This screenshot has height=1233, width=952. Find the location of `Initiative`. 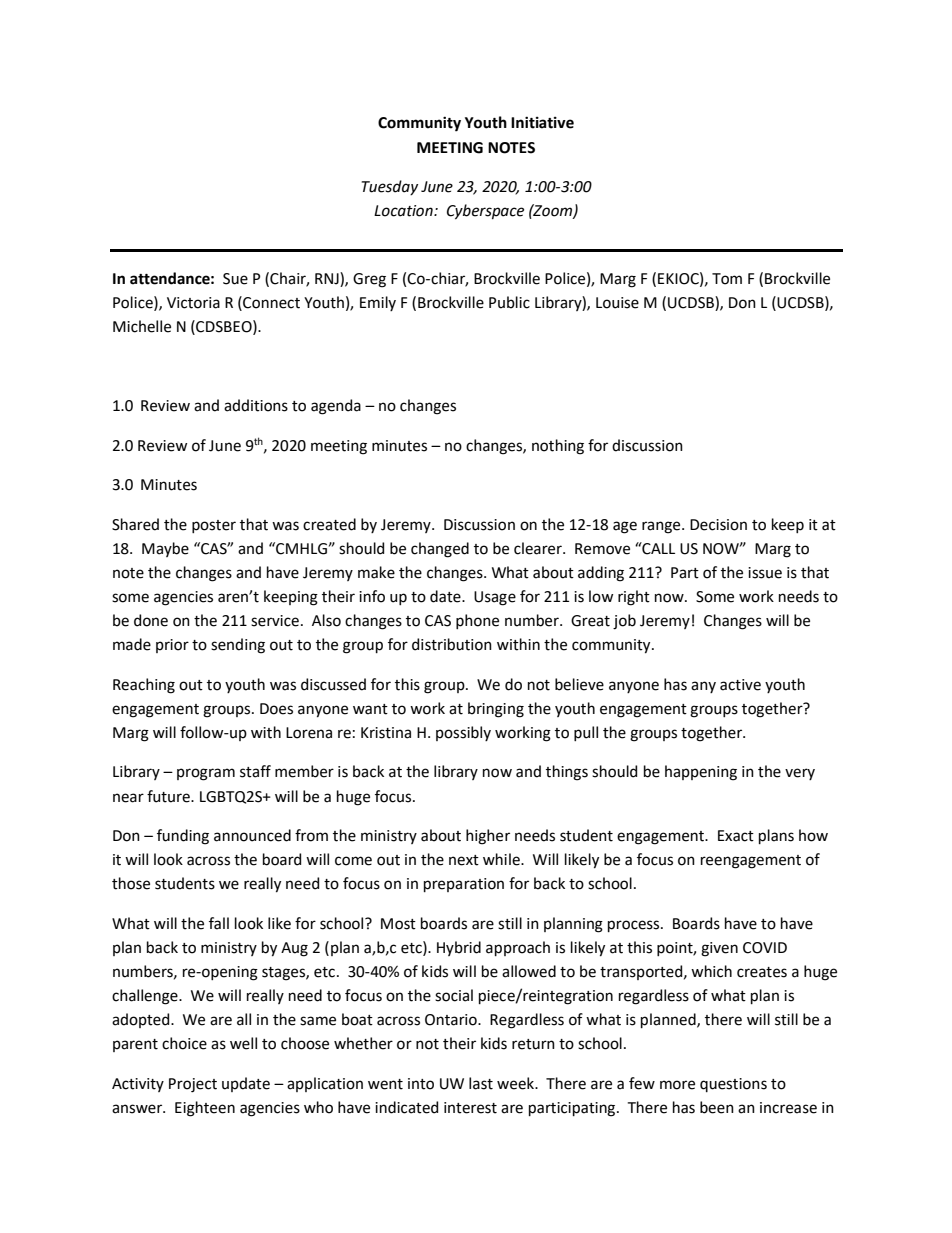

Initiative is located at coordinates (542, 122).
